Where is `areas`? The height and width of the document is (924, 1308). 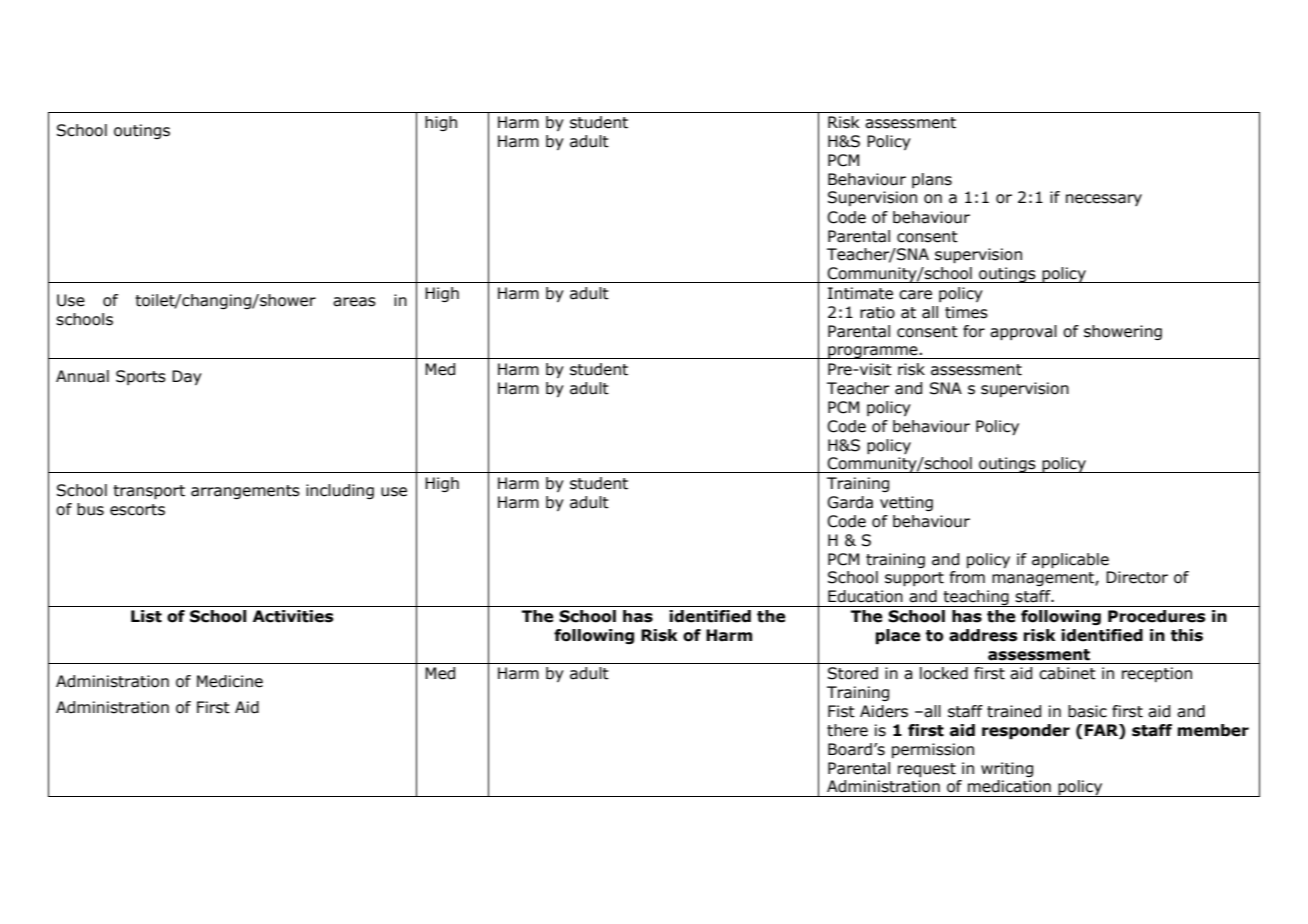 areas is located at coordinates (354, 302).
